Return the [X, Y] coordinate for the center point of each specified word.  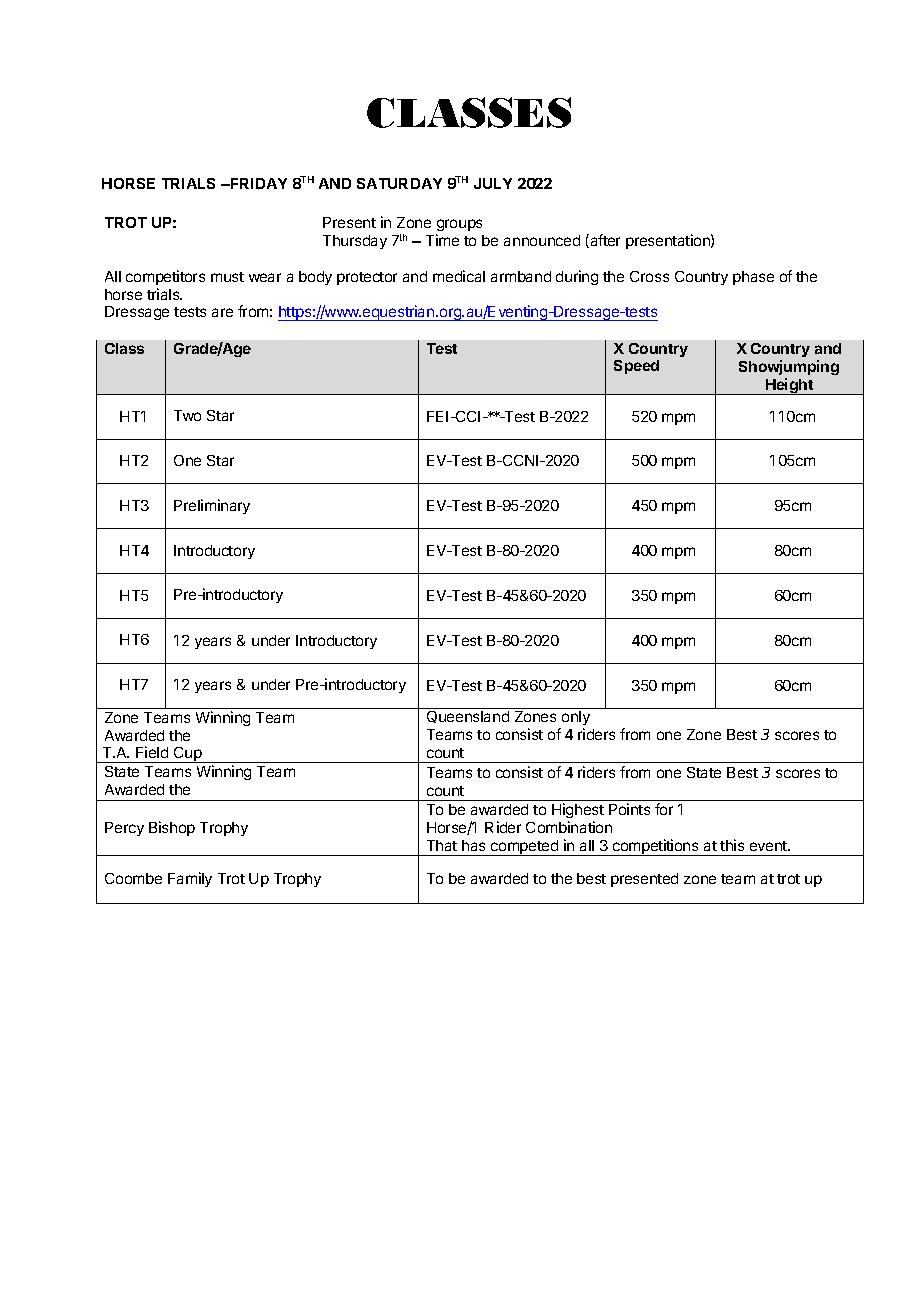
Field [152, 752]
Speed [636, 367]
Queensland [468, 717]
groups [459, 225]
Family [190, 879]
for [664, 809]
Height [789, 386]
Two [187, 415]
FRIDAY [258, 183]
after [604, 241]
